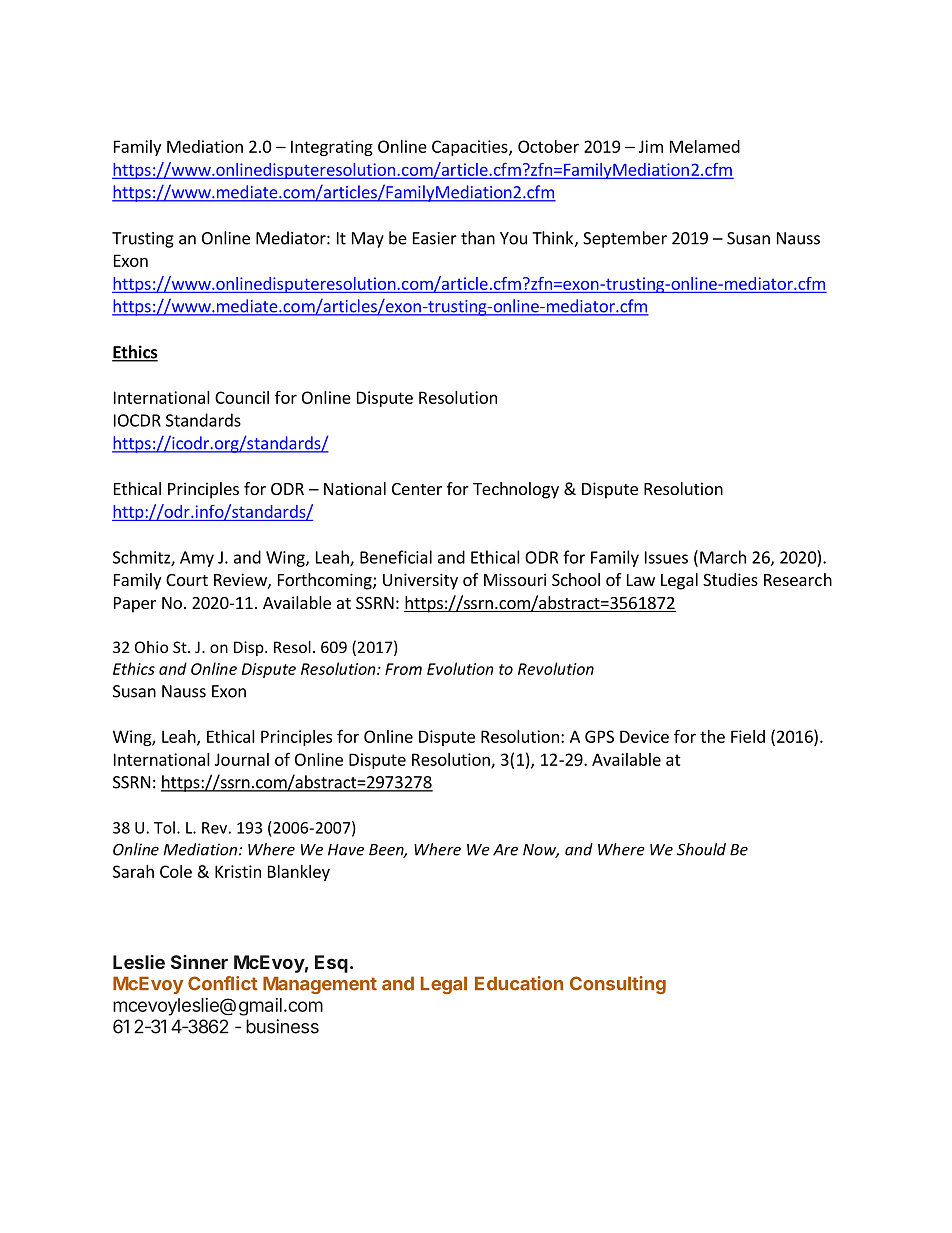  Describe the element at coordinates (618, 985) in the screenshot. I see `Consulting` at that location.
